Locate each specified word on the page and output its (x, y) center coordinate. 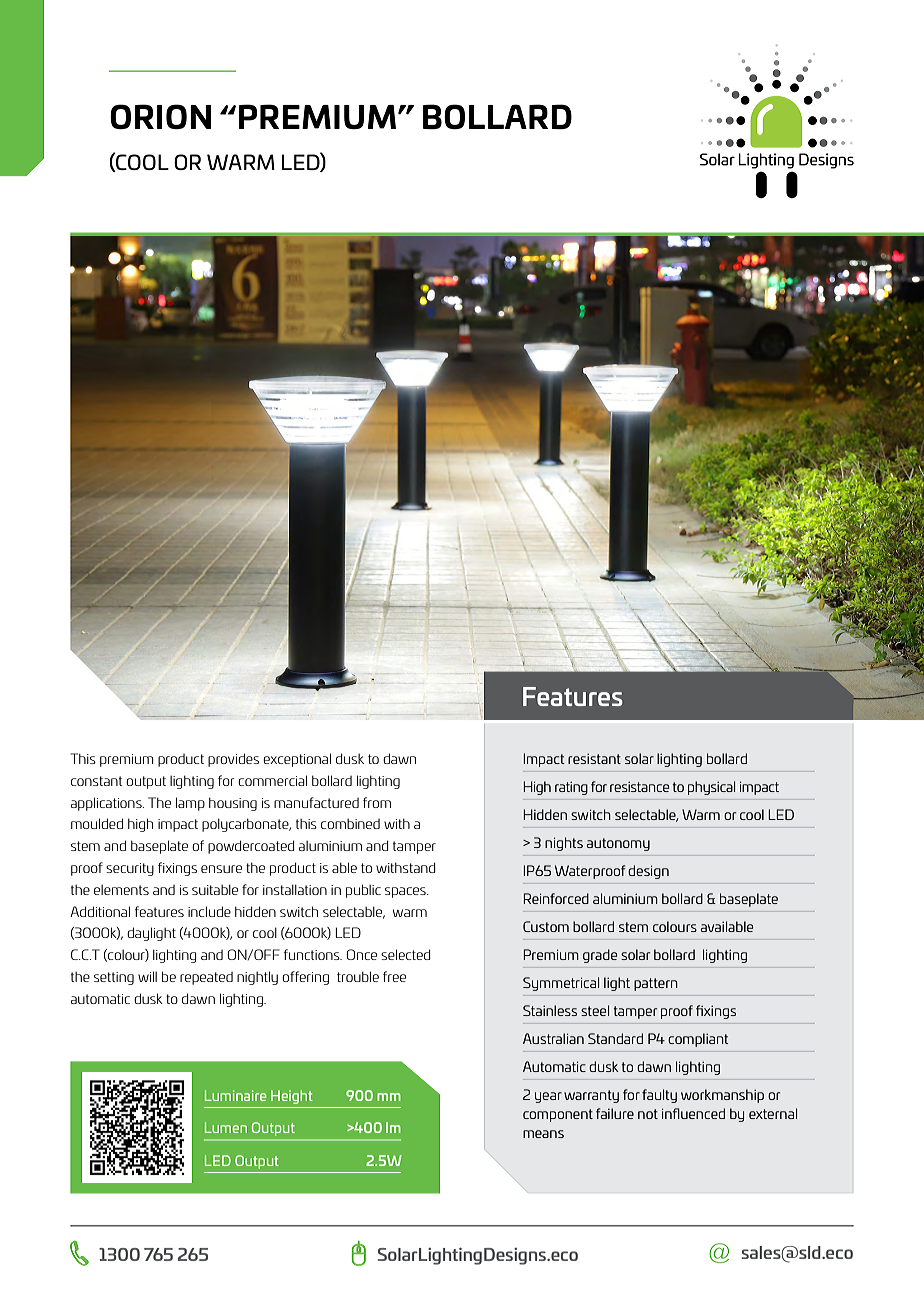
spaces (406, 892)
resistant (594, 758)
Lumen (226, 1127)
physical (711, 788)
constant (97, 781)
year (548, 1097)
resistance (640, 786)
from (377, 802)
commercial (272, 780)
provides (233, 760)
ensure (221, 869)
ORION (160, 116)
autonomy (618, 844)
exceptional (297, 760)
